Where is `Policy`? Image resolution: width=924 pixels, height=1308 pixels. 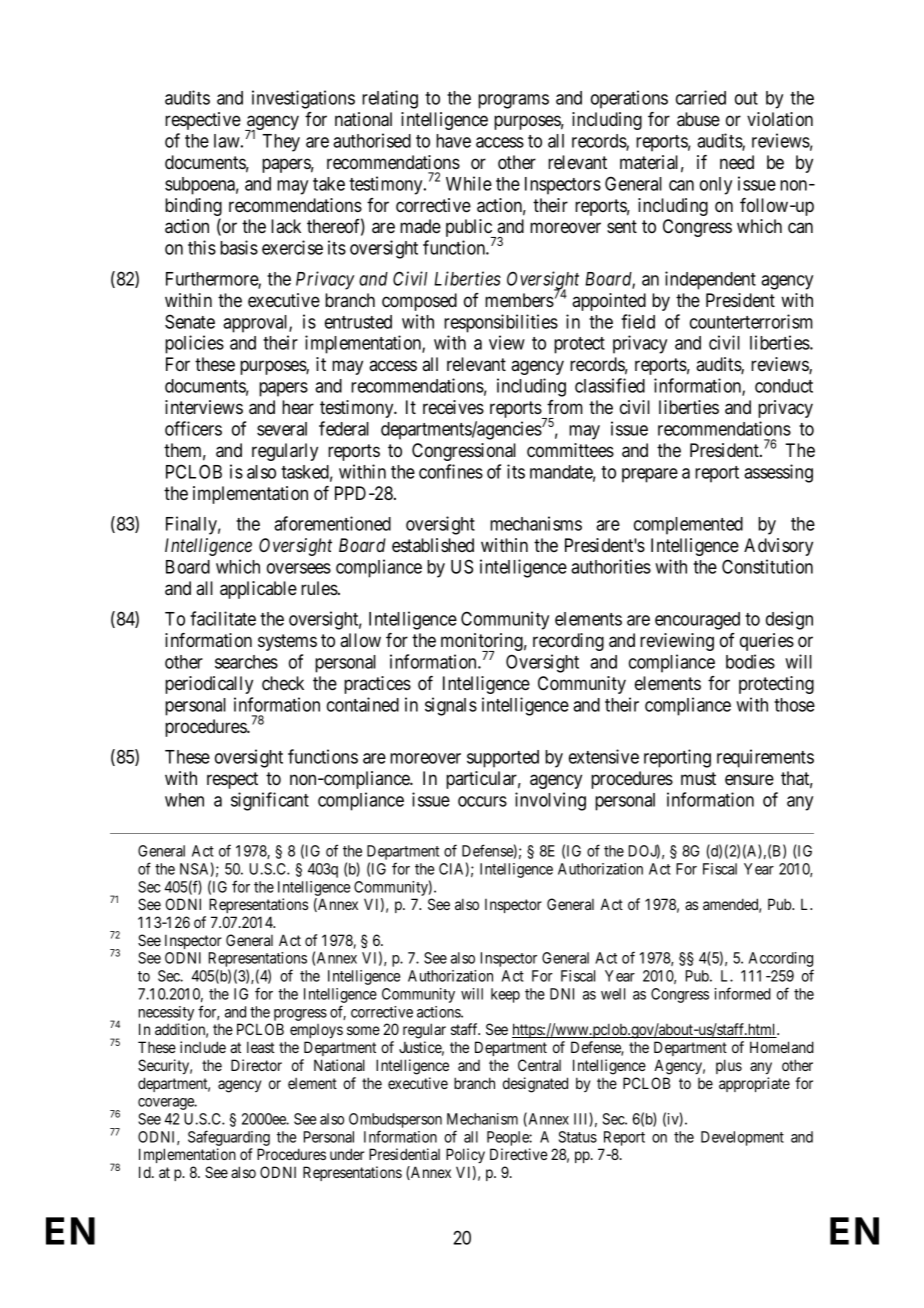
Policy is located at coordinates (465, 1155).
